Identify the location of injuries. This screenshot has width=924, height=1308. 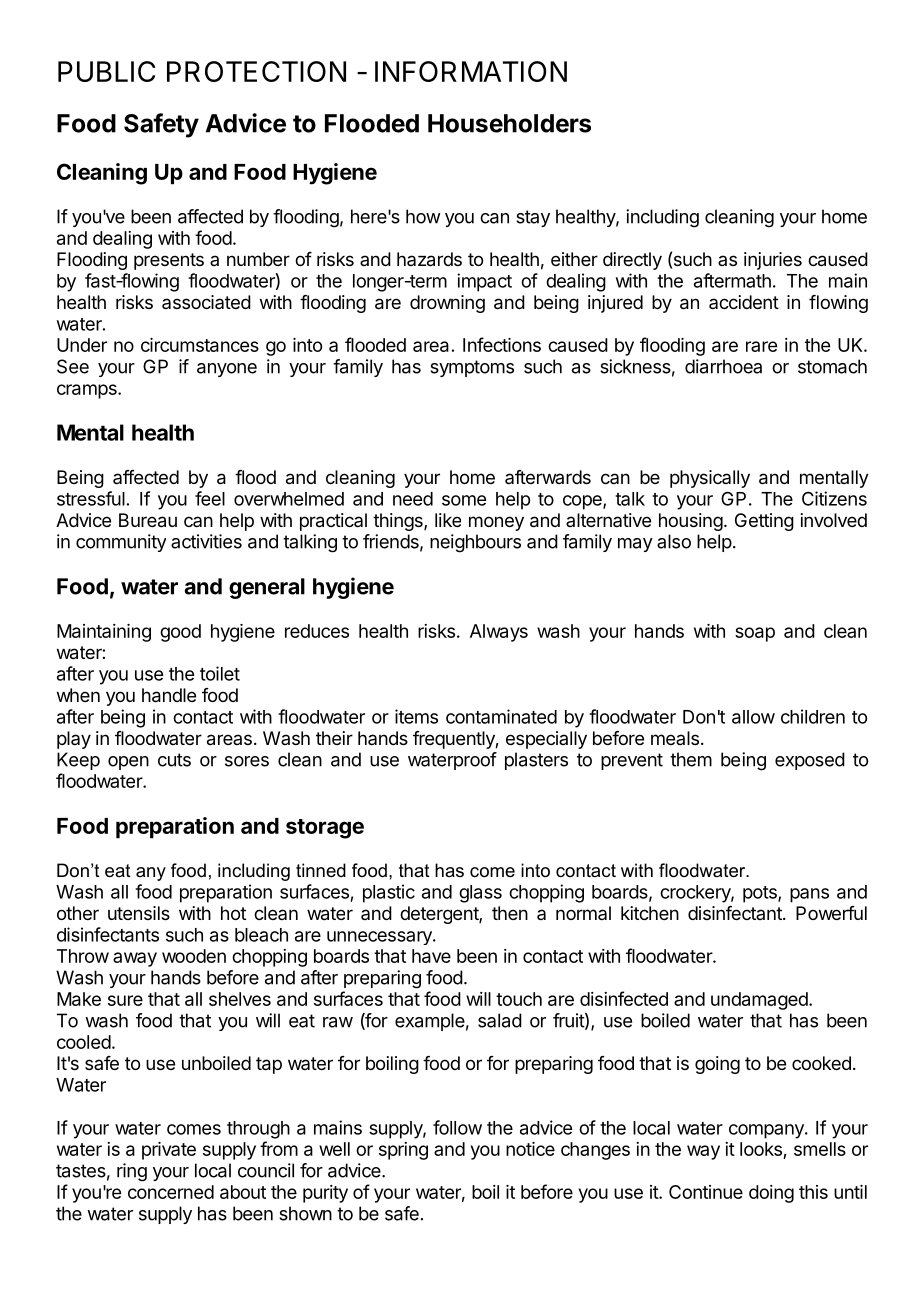
(773, 261).
